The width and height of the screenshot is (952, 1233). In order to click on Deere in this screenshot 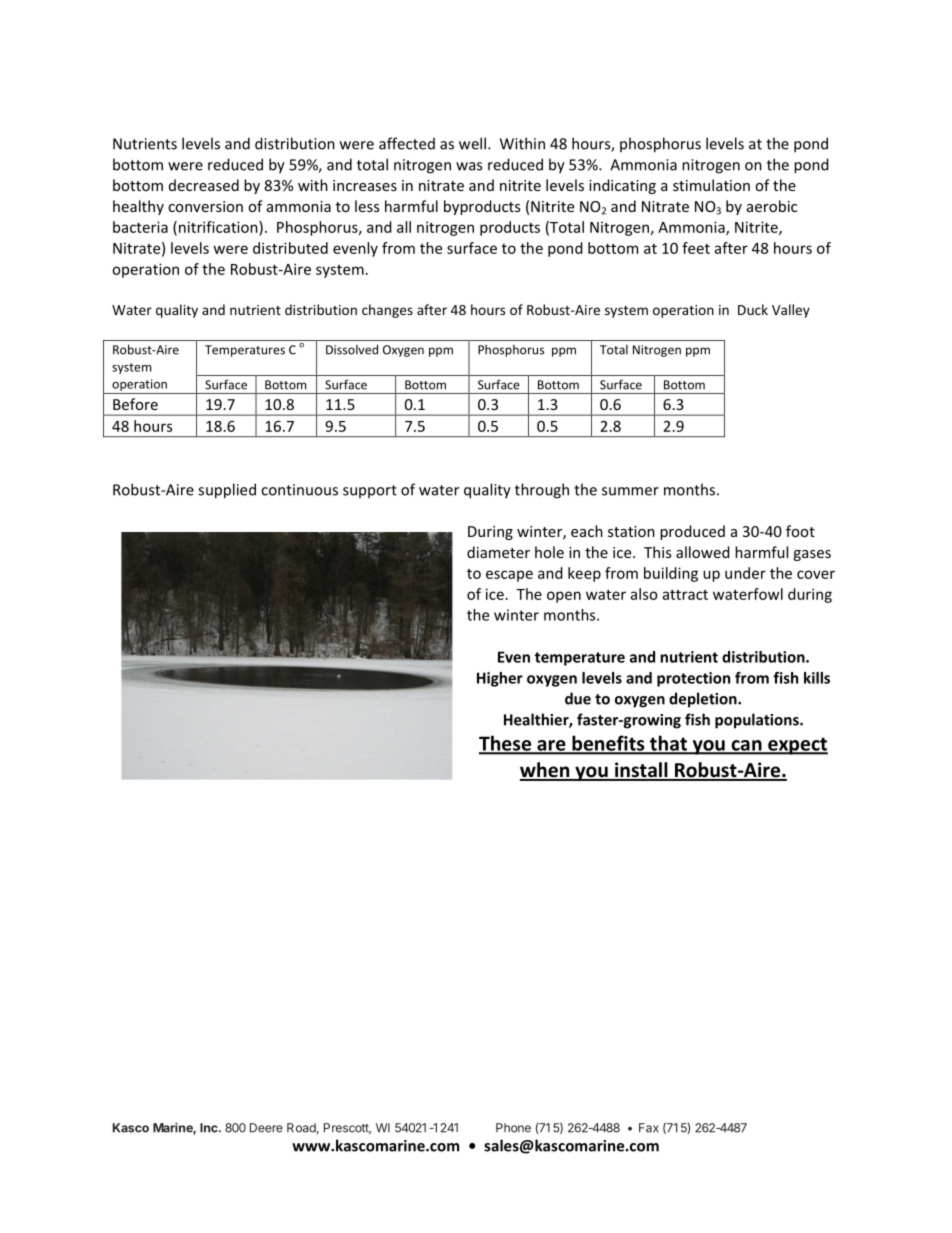, I will do `click(266, 1128)`.
